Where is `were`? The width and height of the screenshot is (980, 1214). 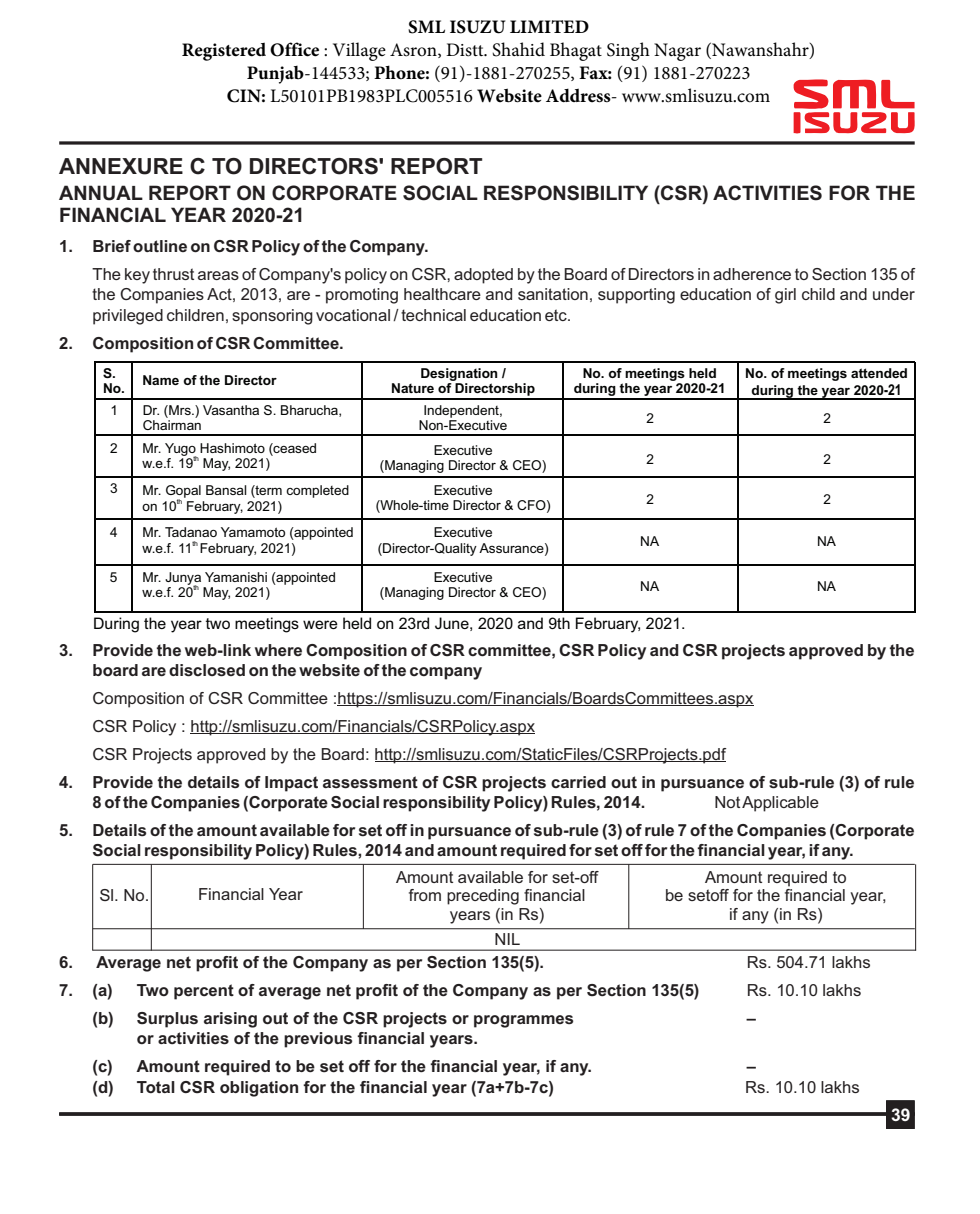 were is located at coordinates (320, 624).
